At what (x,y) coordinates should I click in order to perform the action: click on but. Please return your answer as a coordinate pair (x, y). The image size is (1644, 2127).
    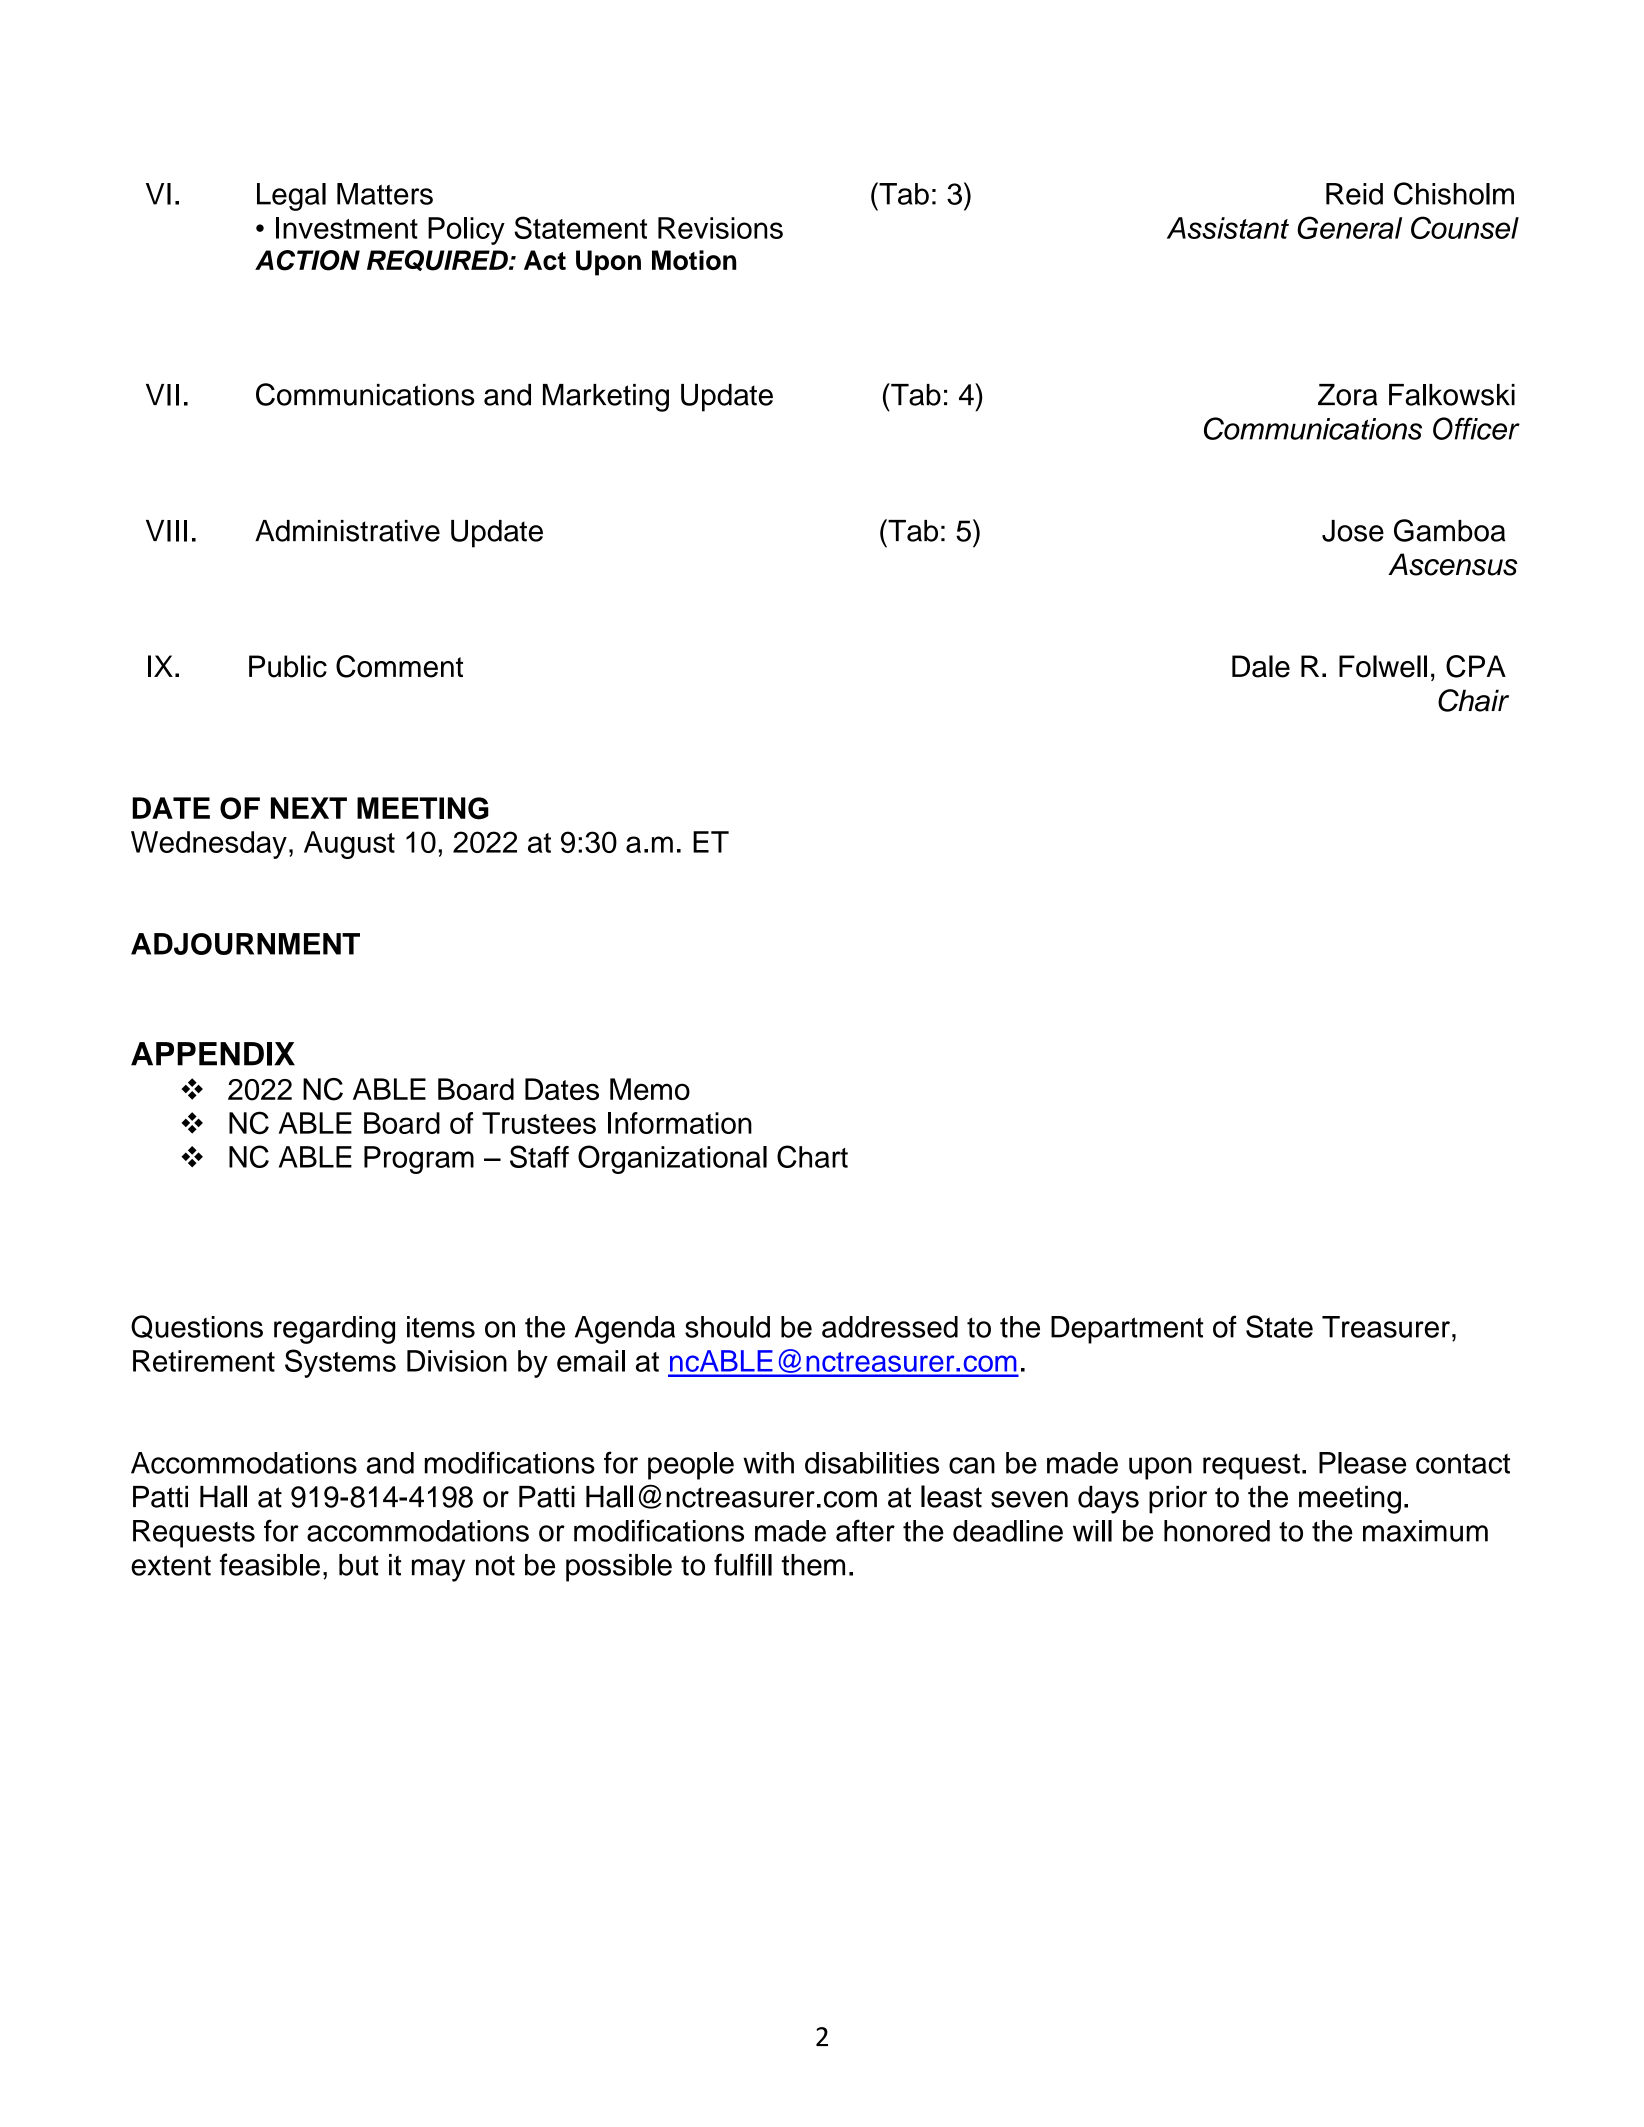
    Looking at the image, I should click on (359, 1565).
